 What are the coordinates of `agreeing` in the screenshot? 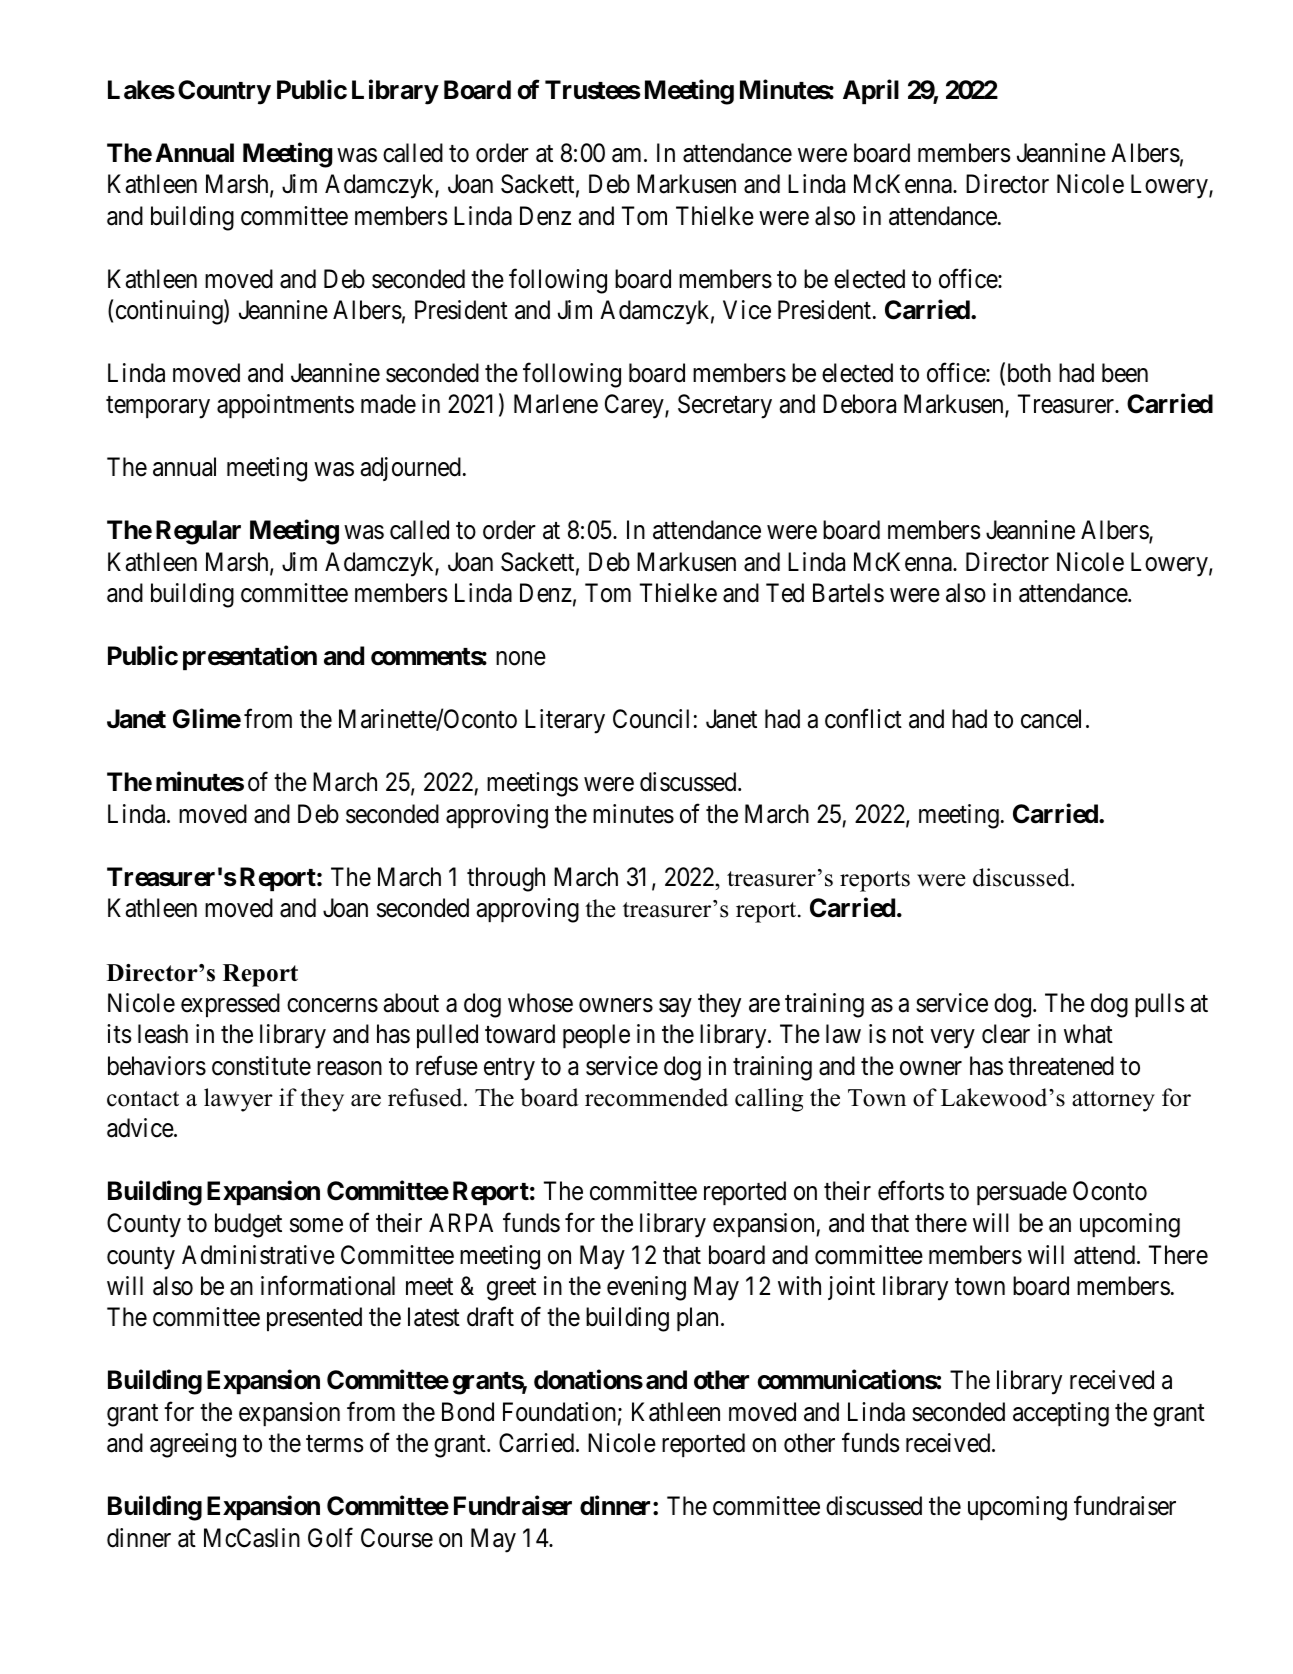 It's located at (193, 1445).
